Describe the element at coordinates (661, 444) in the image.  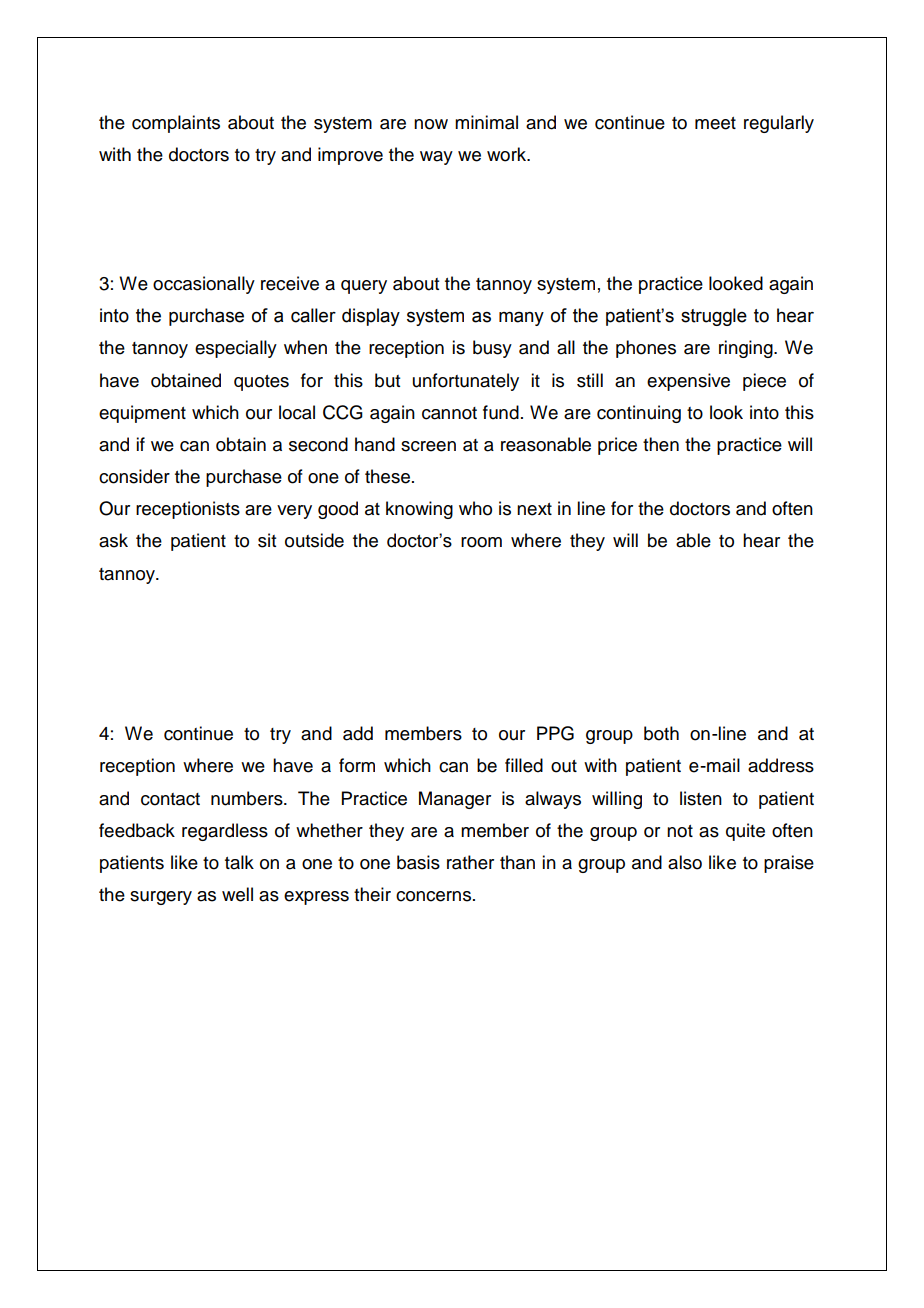
I see `then` at that location.
